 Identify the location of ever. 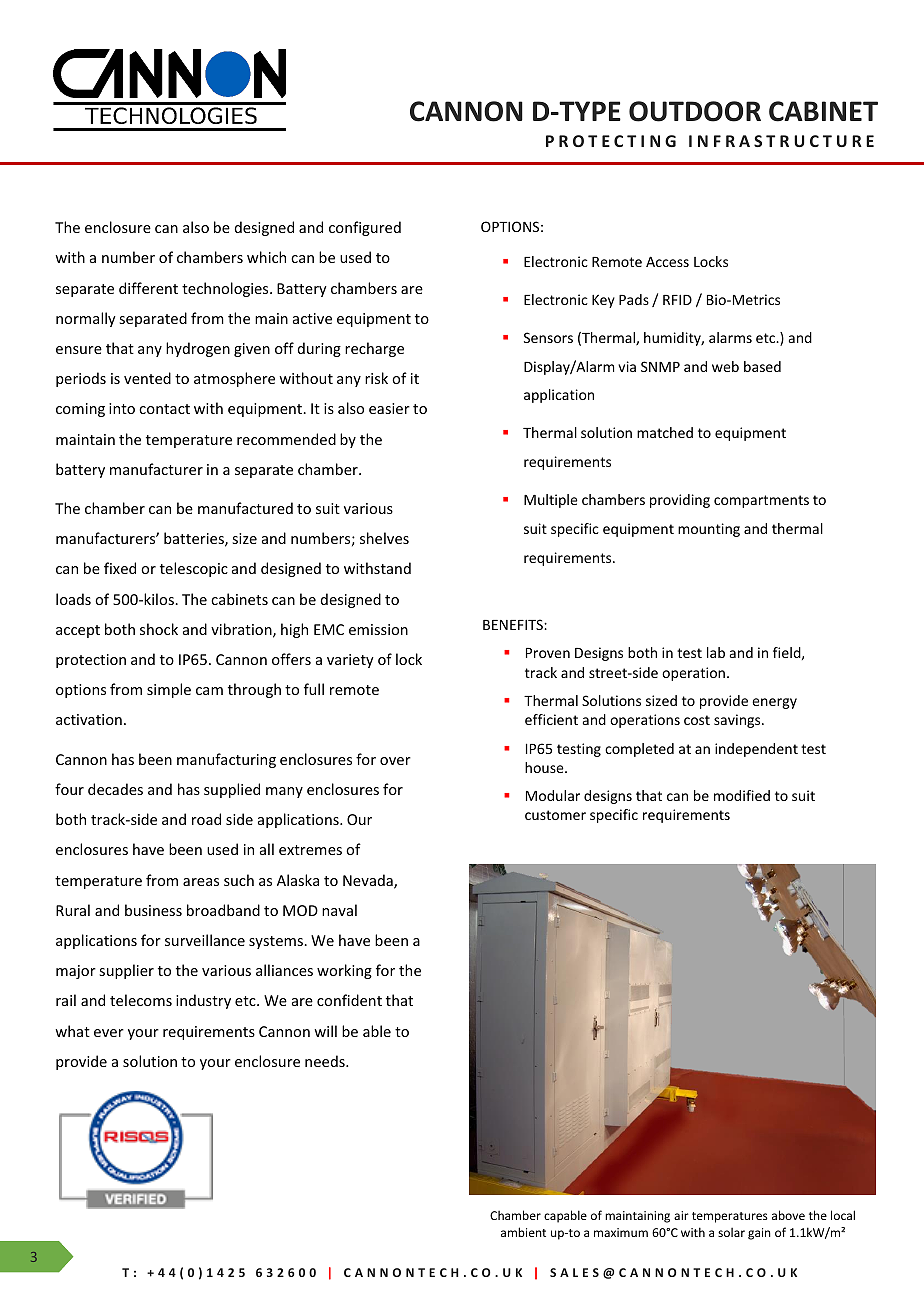
(109, 1033).
